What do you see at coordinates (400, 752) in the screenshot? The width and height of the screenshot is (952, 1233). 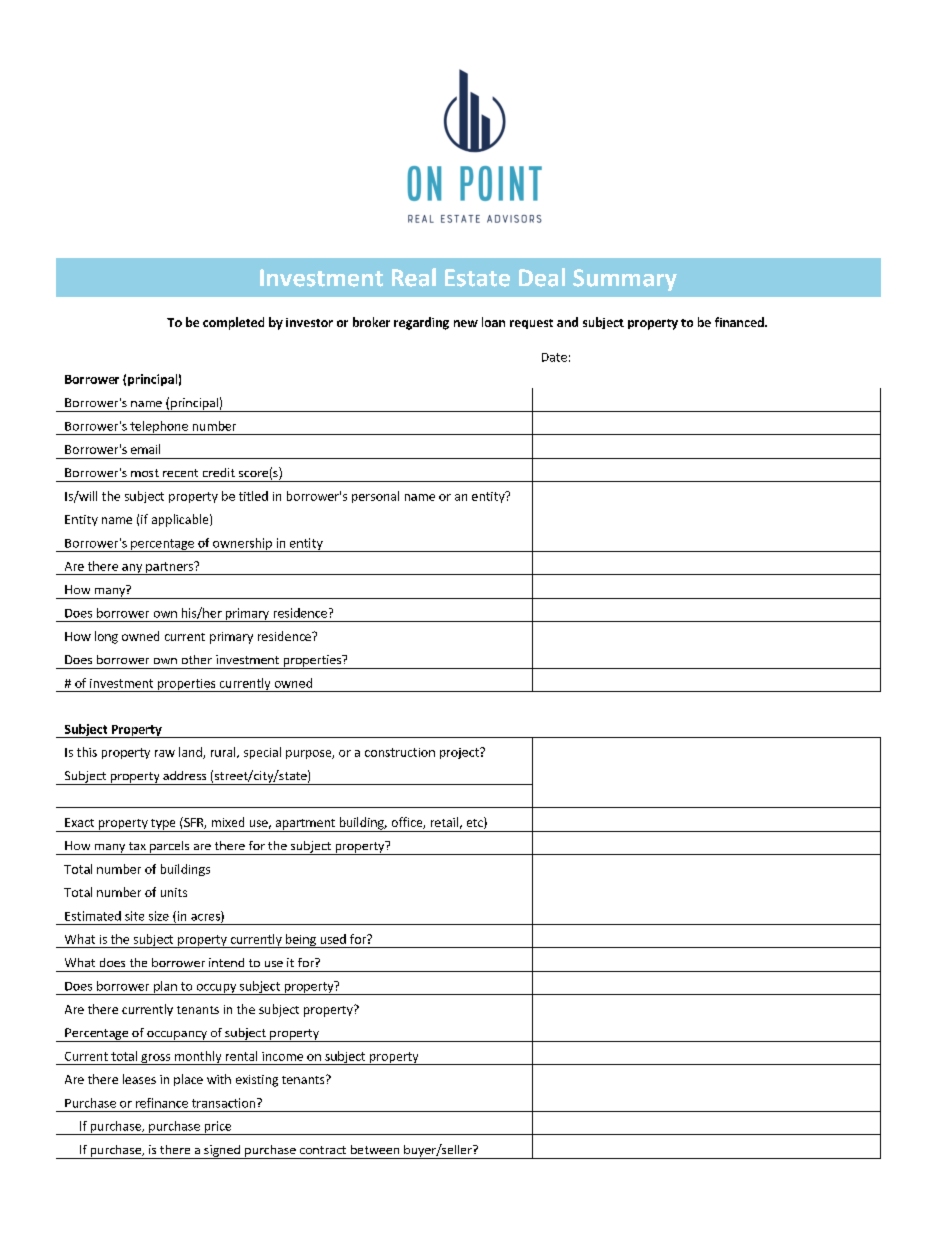 I see `construction` at bounding box center [400, 752].
